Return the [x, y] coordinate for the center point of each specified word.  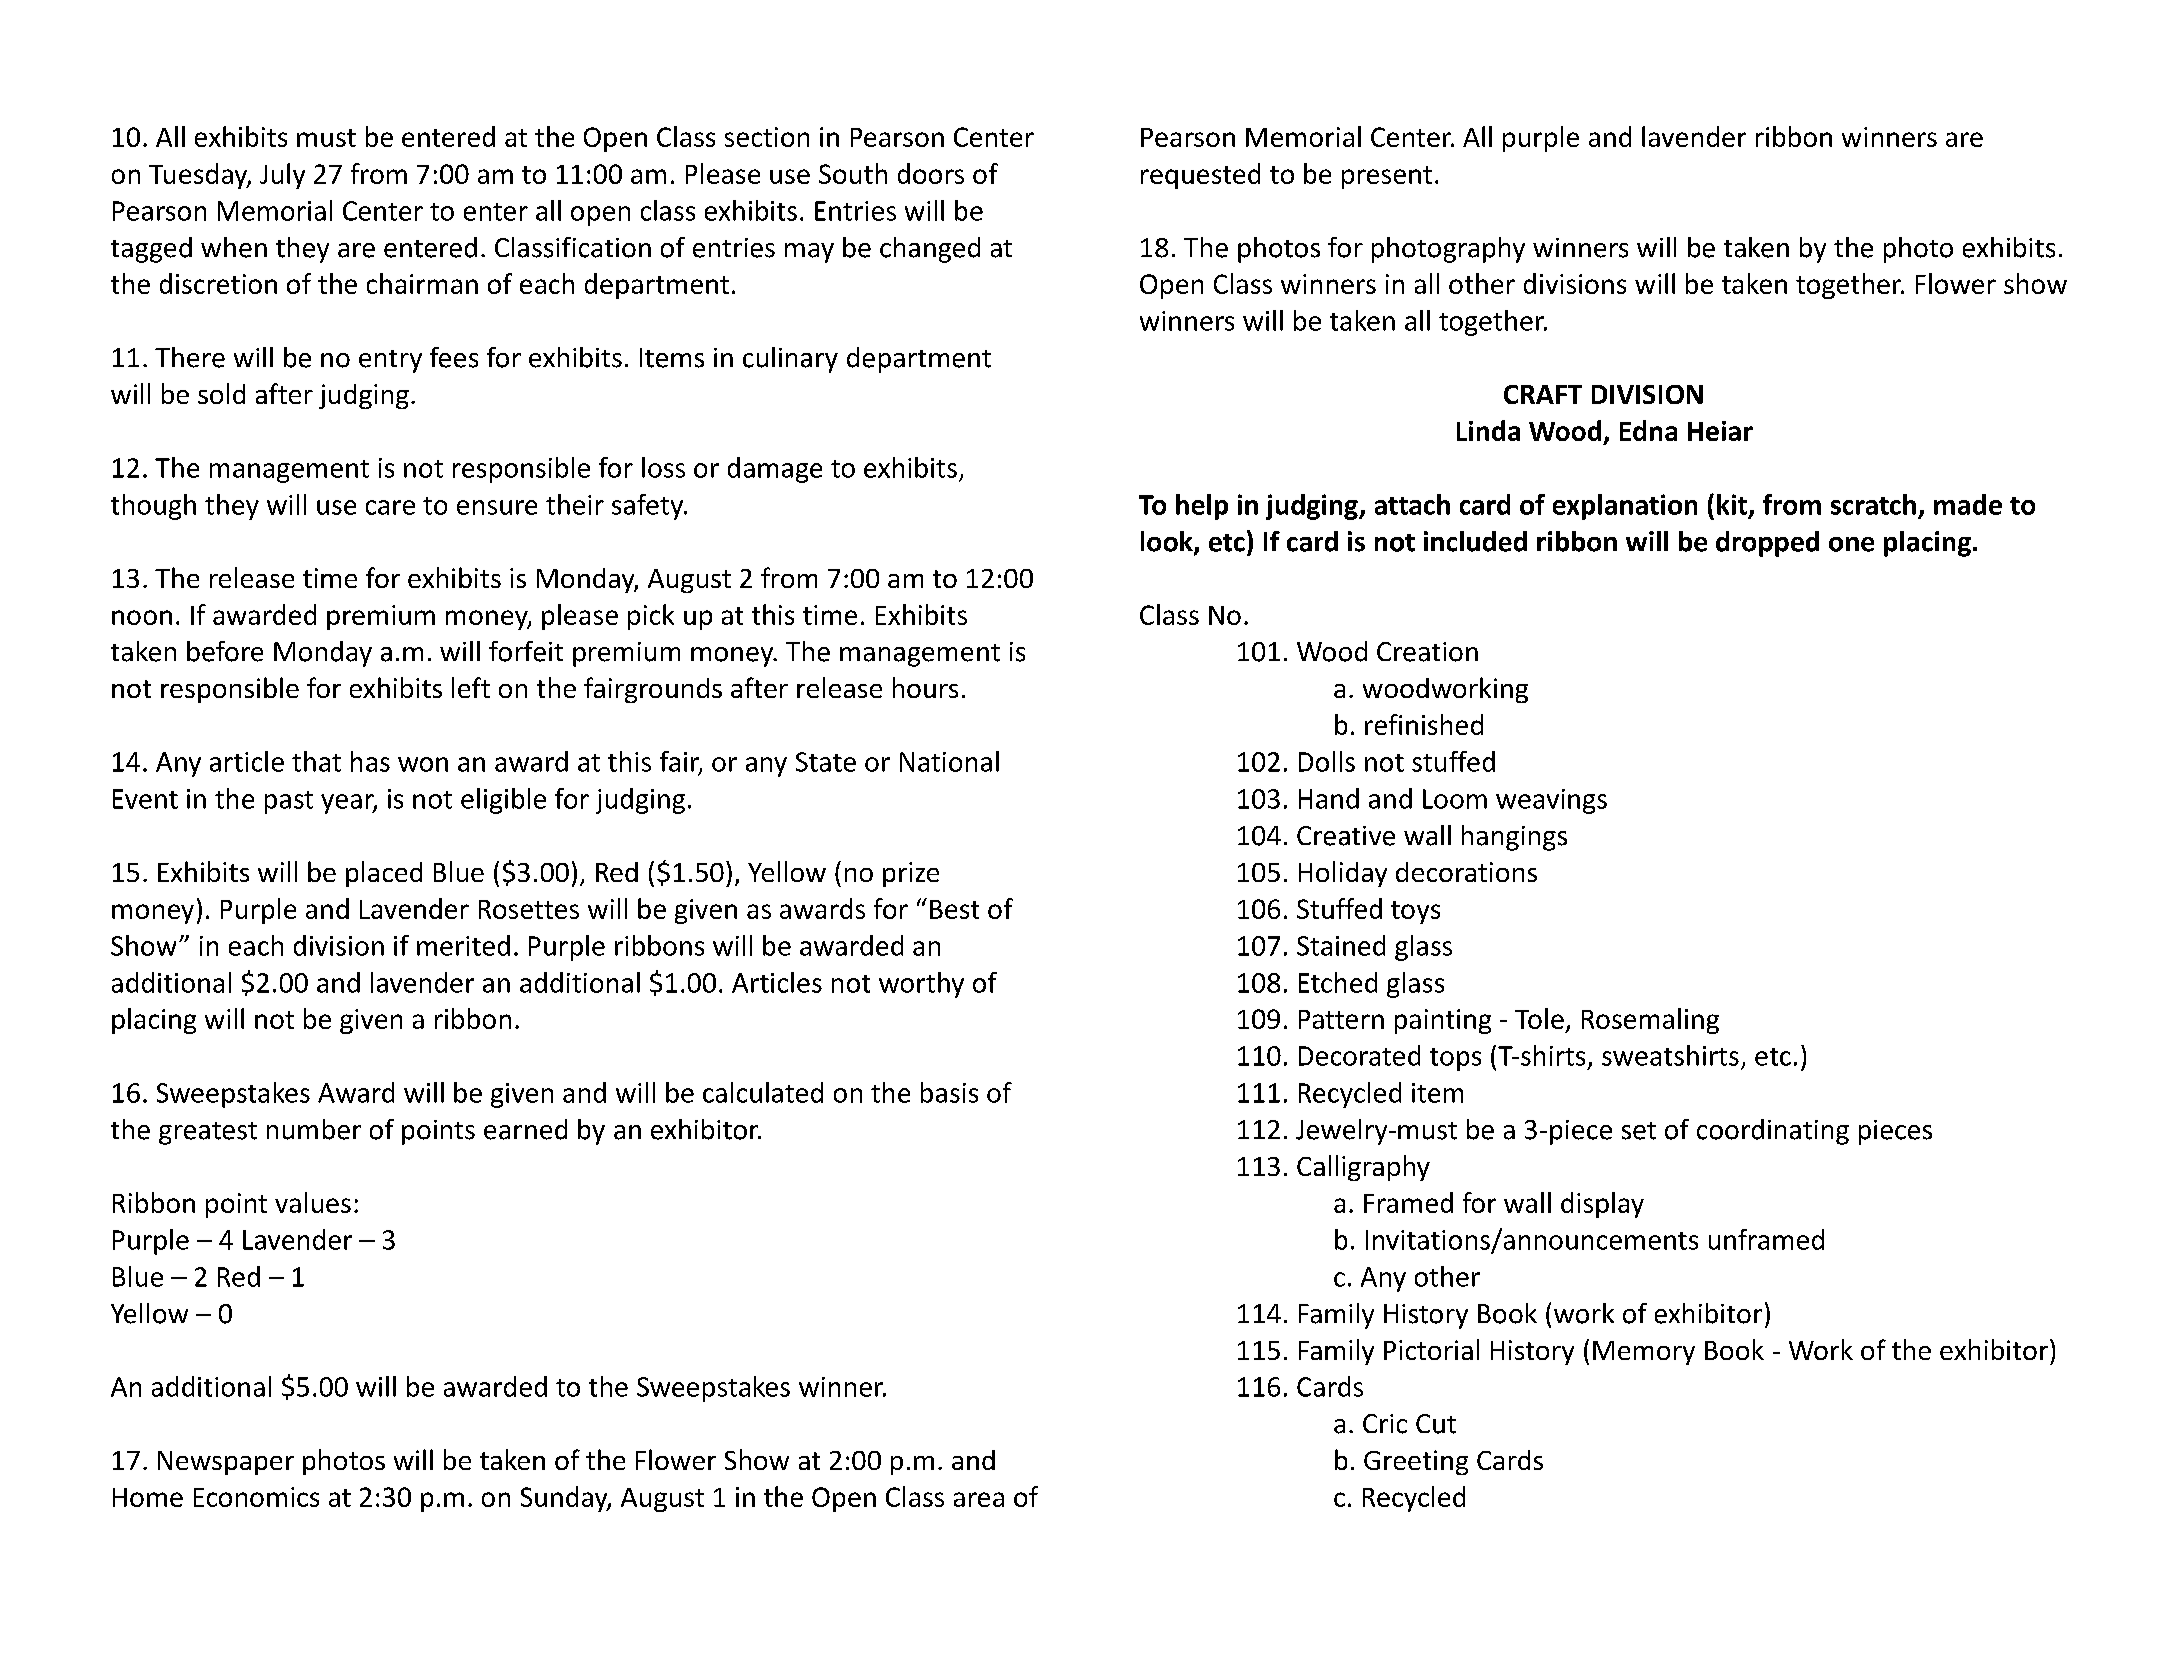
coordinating [1773, 1132]
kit [1732, 504]
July [282, 176]
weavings [1551, 801]
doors [931, 173]
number [314, 1129]
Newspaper [226, 1463]
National [949, 761]
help [1202, 507]
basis [949, 1092]
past [289, 802]
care [390, 507]
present [1387, 177]
